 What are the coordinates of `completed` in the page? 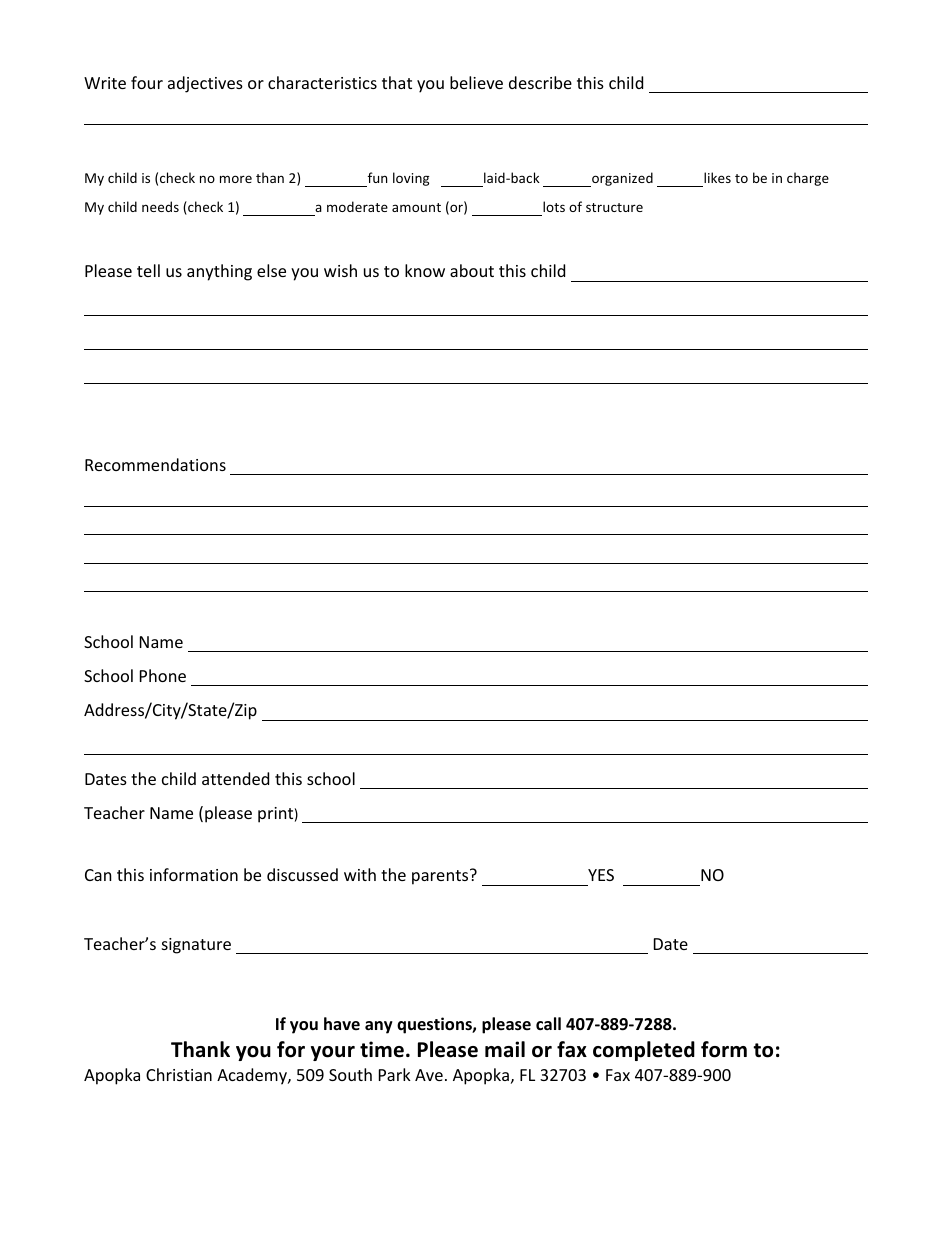 It's located at (644, 1051).
